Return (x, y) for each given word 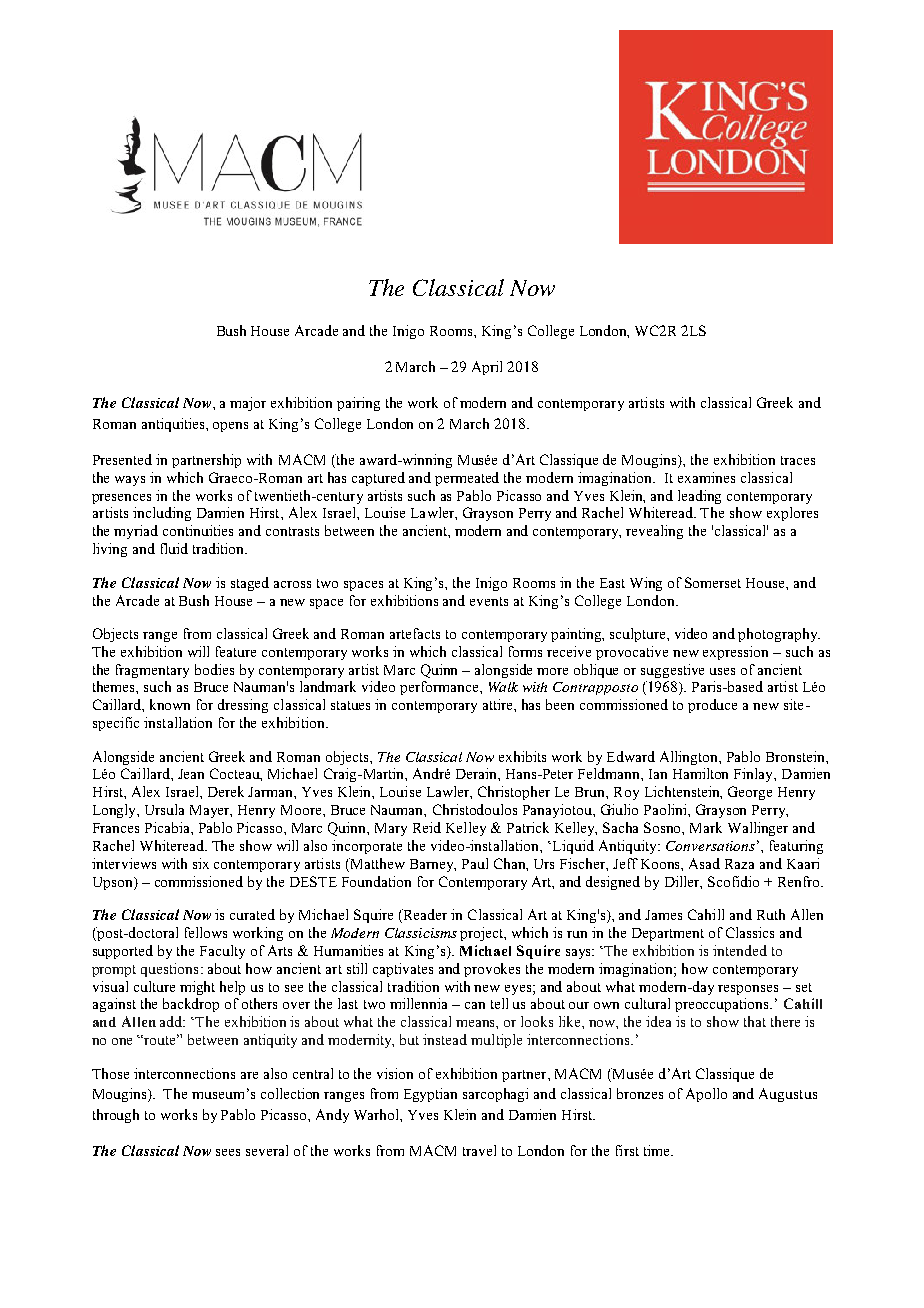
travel (479, 1150)
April (487, 368)
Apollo (706, 1095)
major (248, 404)
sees (228, 1152)
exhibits (522, 756)
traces (798, 460)
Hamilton (700, 773)
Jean (191, 774)
